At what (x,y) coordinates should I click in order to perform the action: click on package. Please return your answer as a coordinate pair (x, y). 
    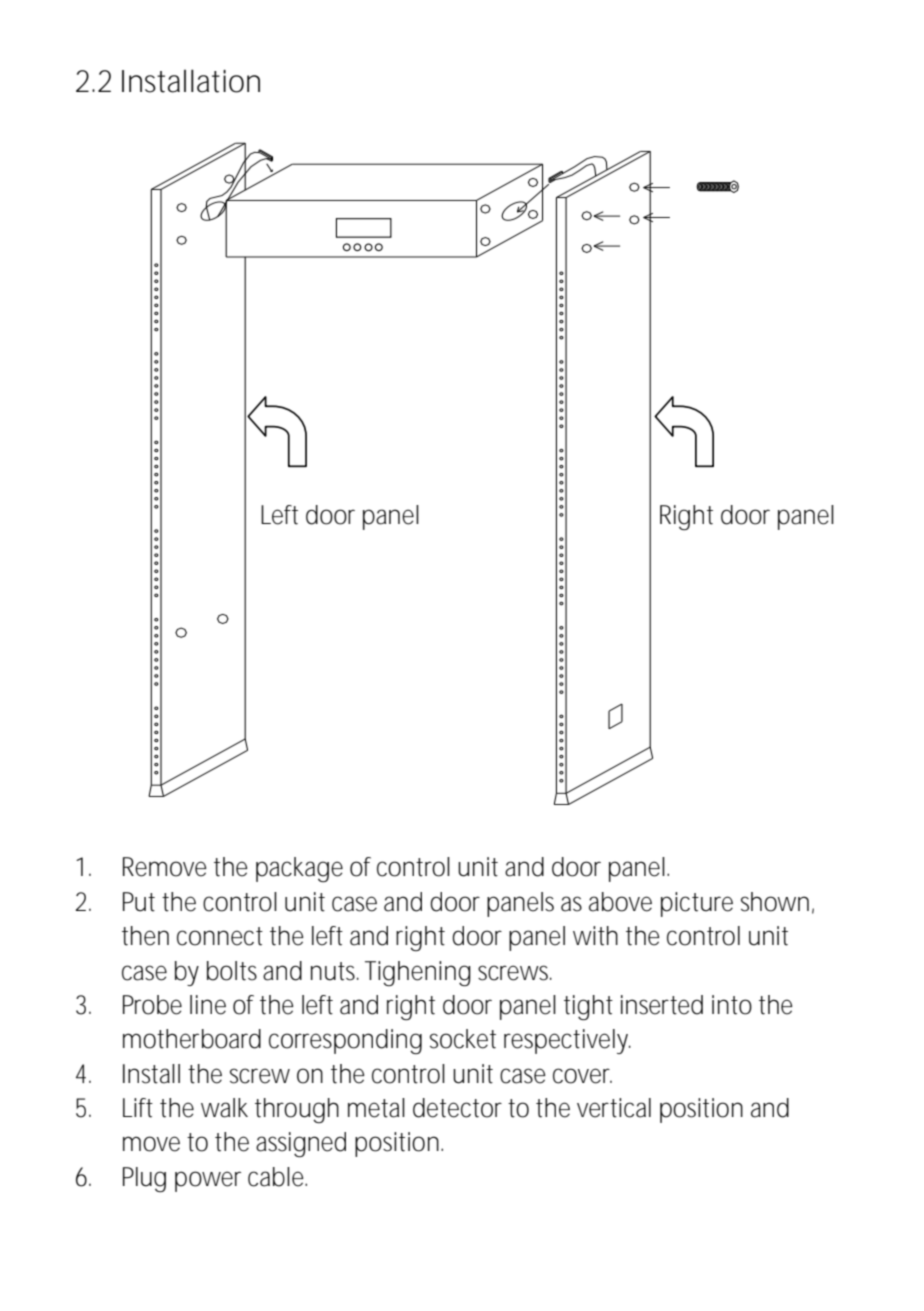
    Looking at the image, I should click on (299, 869).
